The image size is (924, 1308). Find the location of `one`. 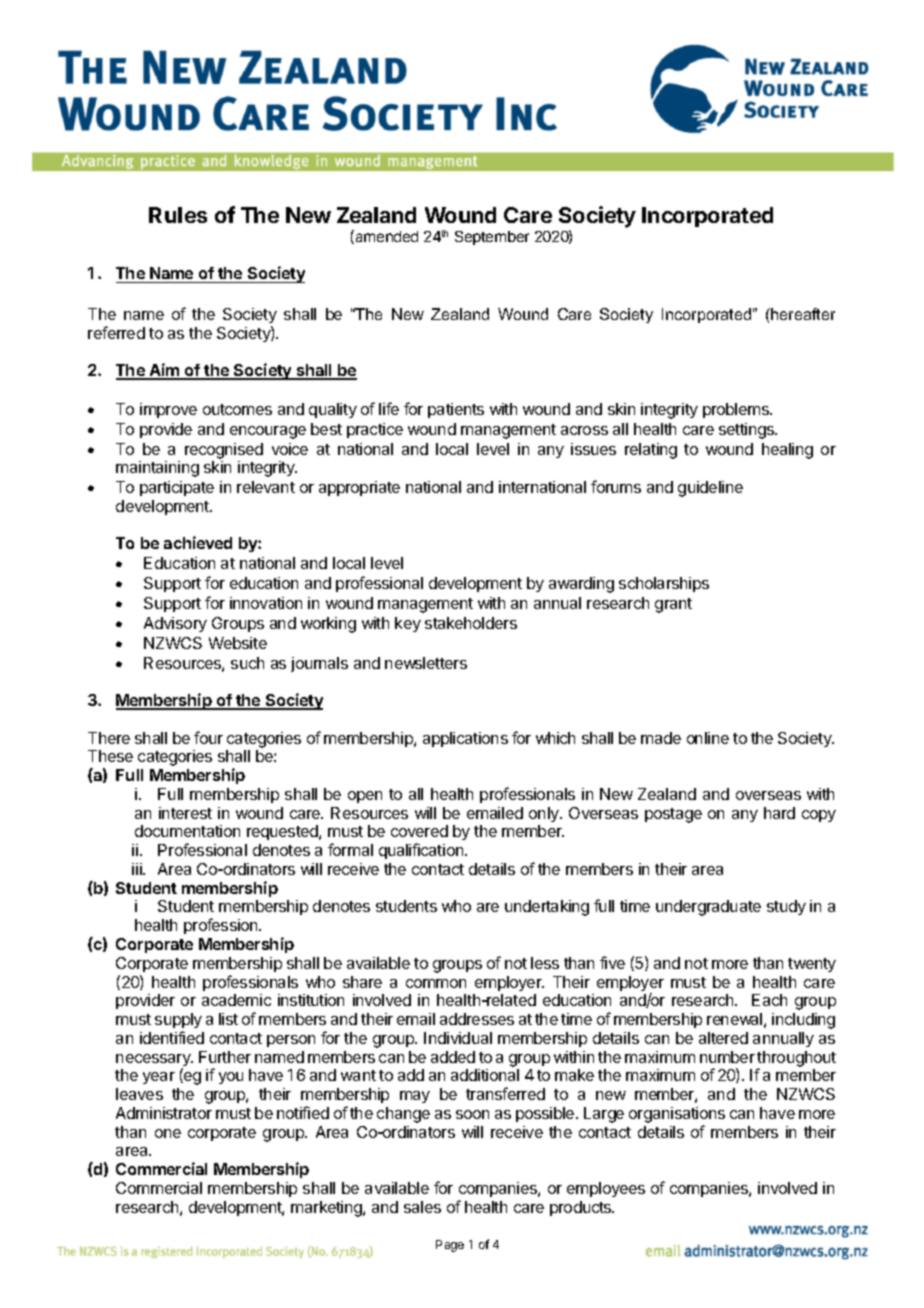

one is located at coordinates (168, 1133).
